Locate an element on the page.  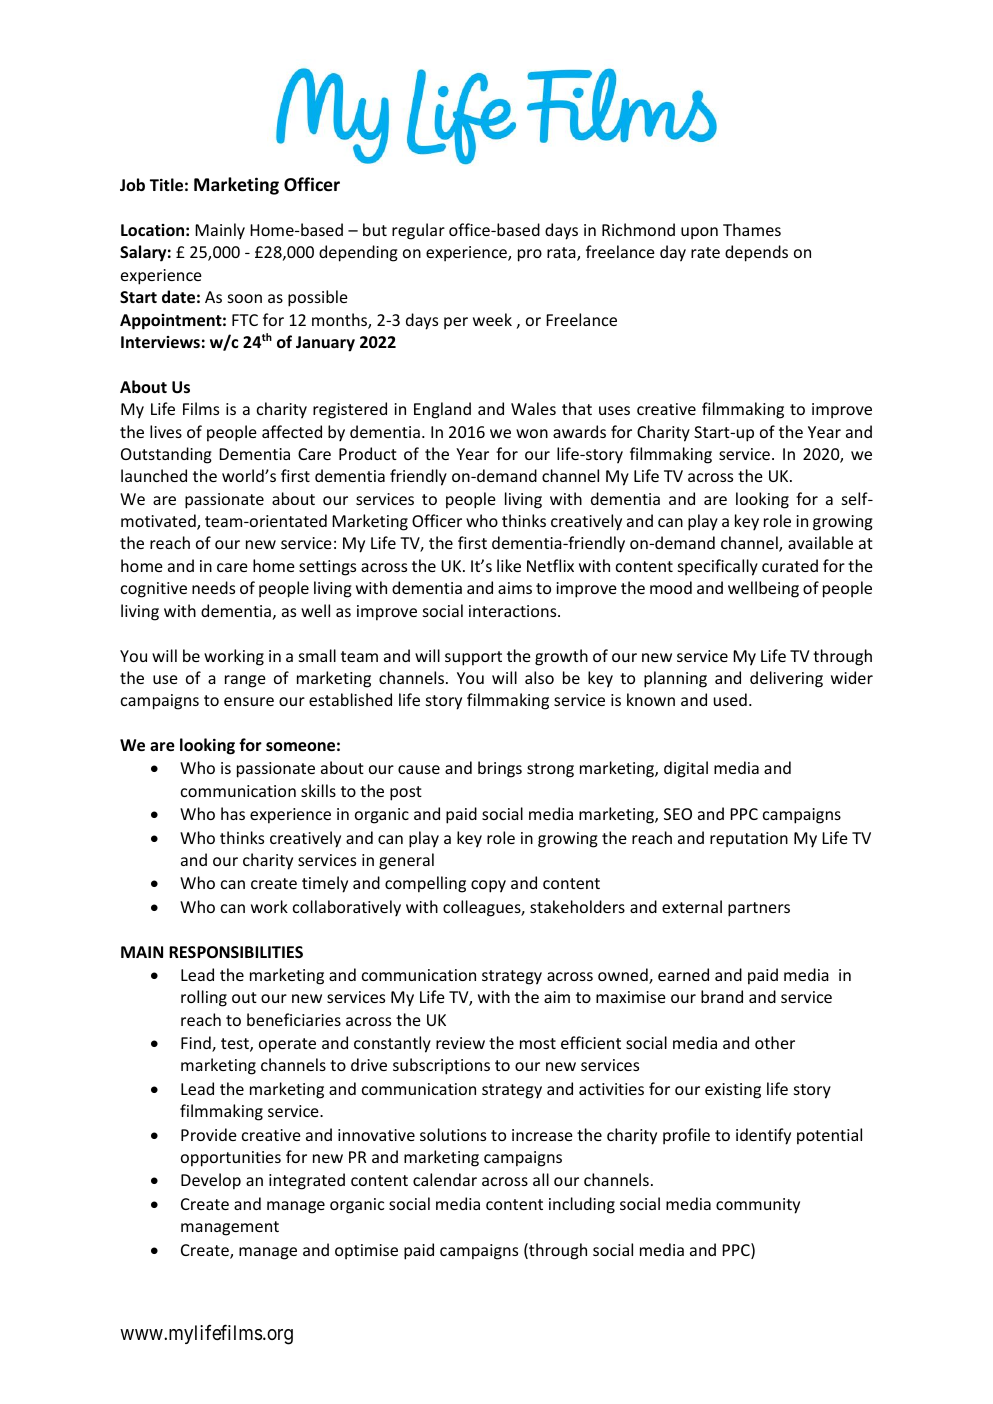
Thames is located at coordinates (752, 229).
